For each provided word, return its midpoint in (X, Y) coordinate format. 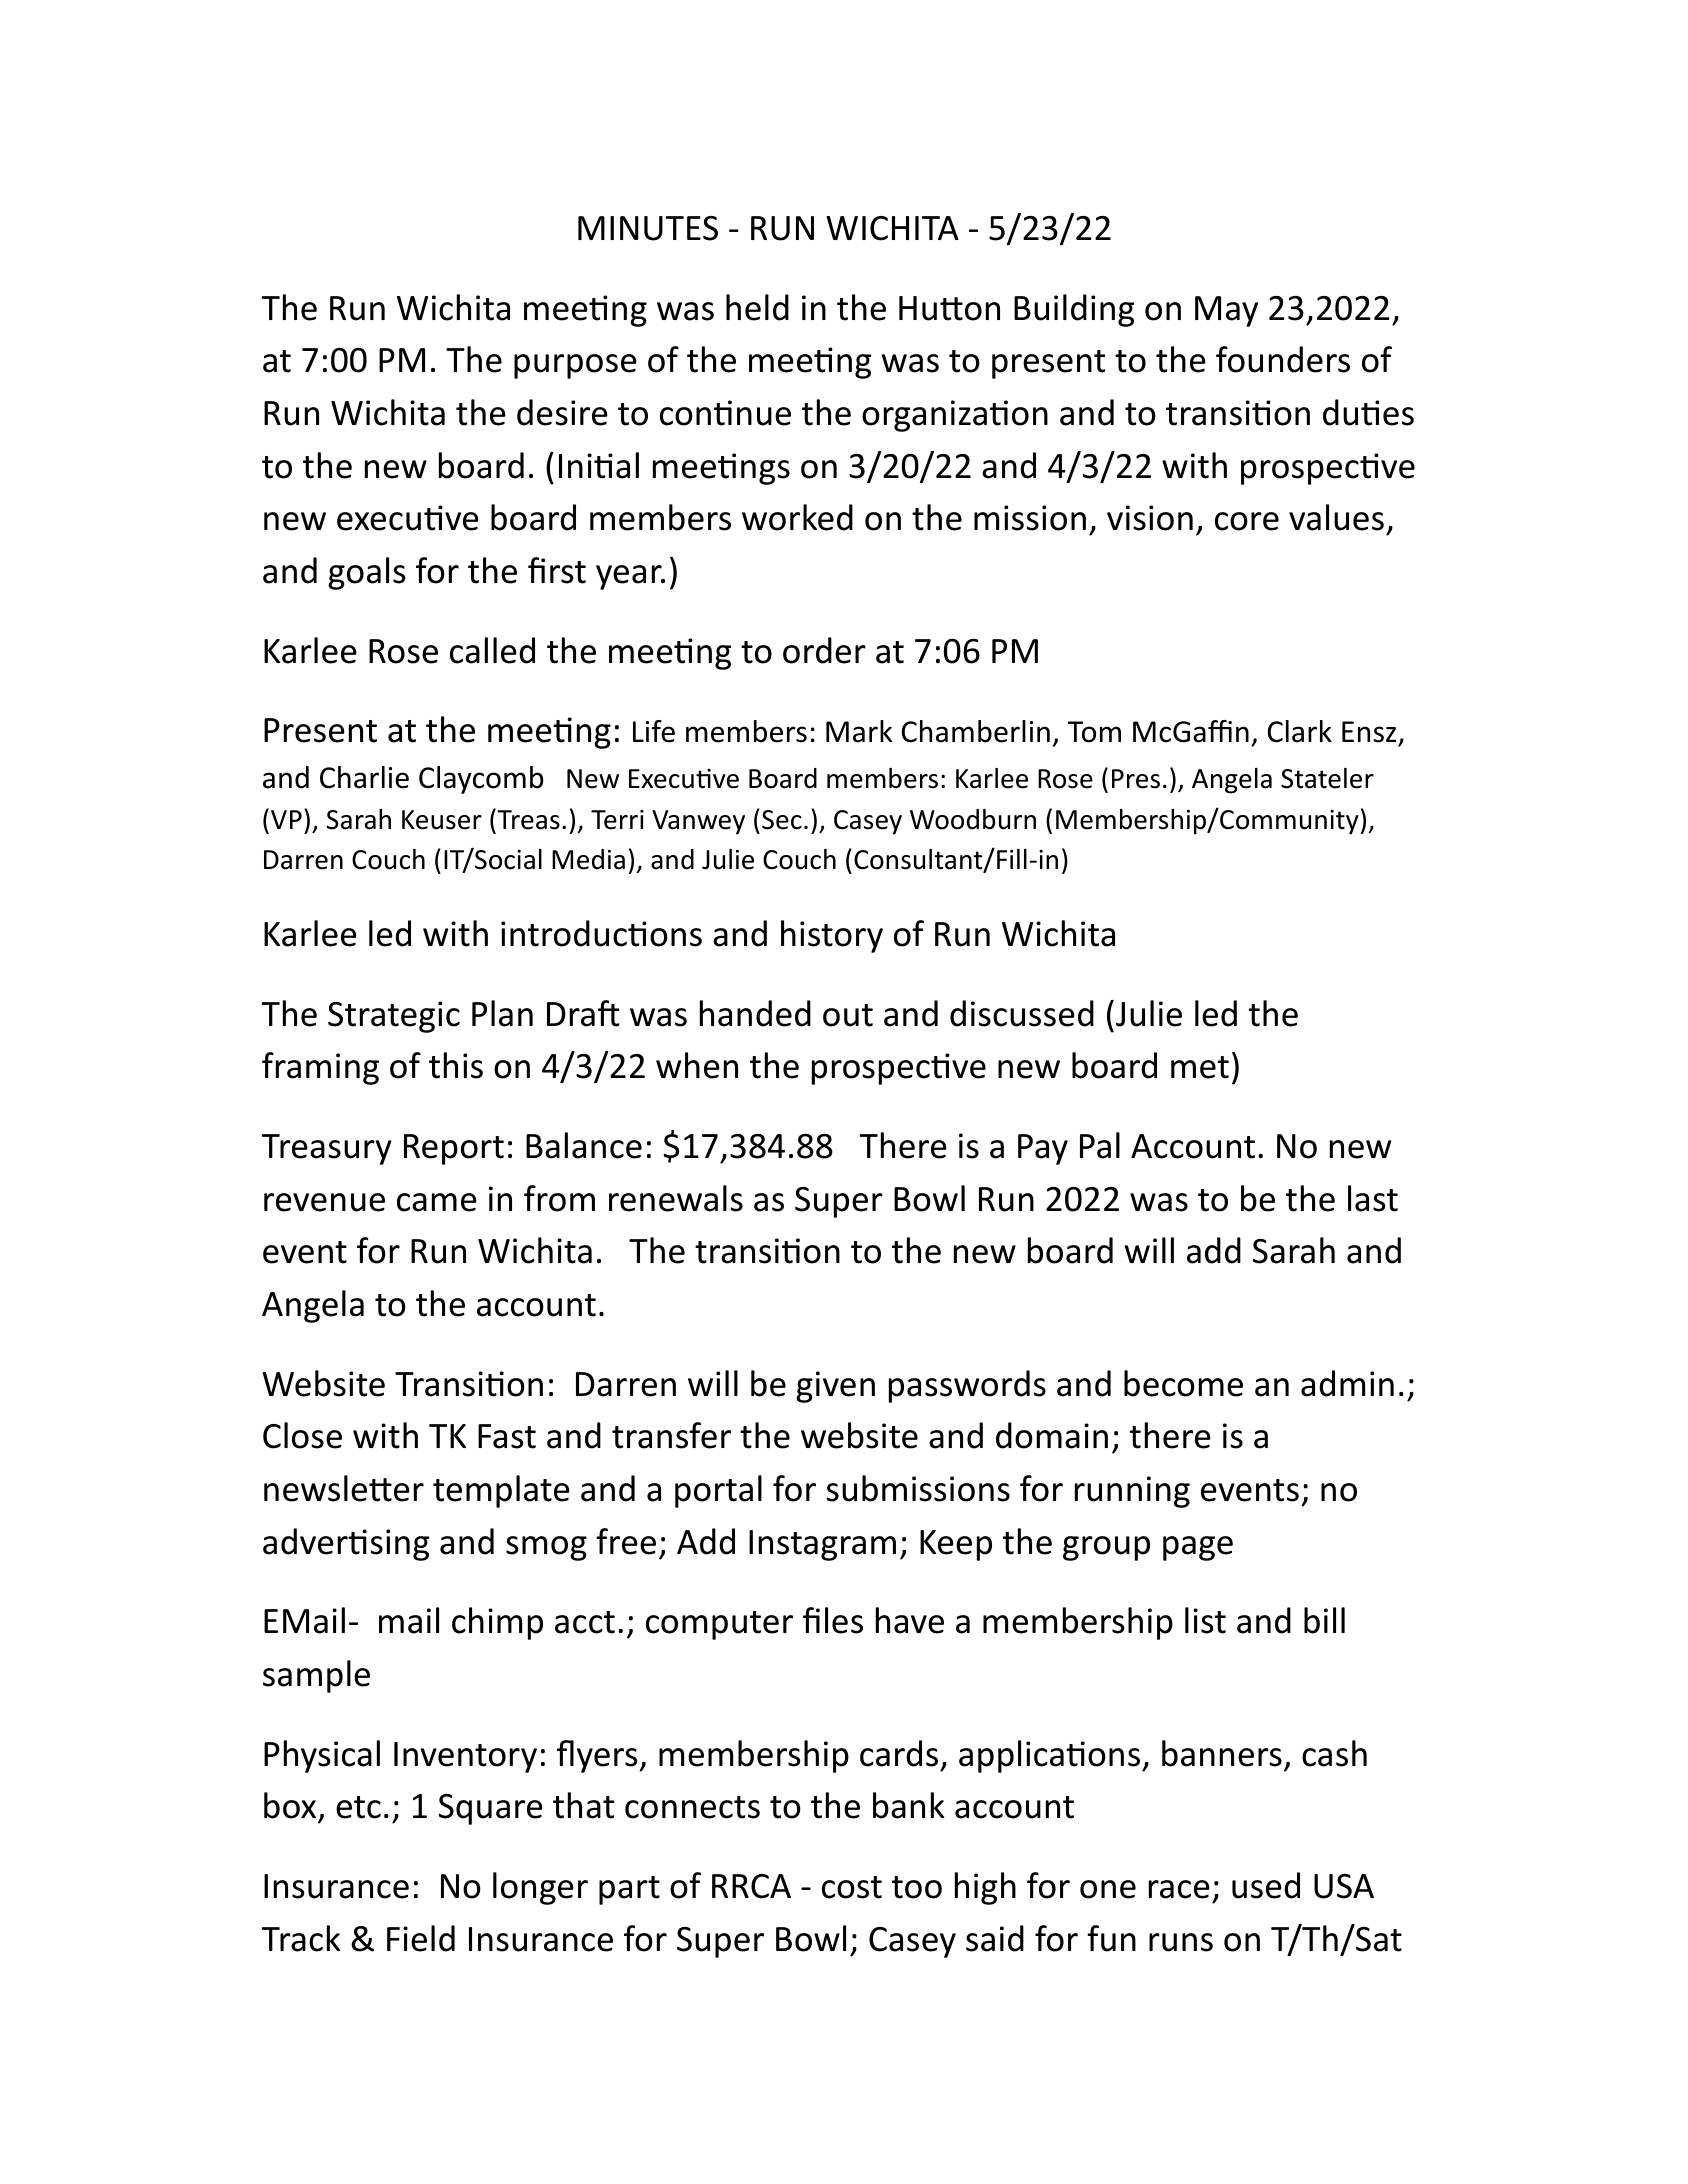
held (757, 307)
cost (852, 1887)
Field (421, 1938)
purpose (575, 366)
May (1226, 311)
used (1266, 1885)
